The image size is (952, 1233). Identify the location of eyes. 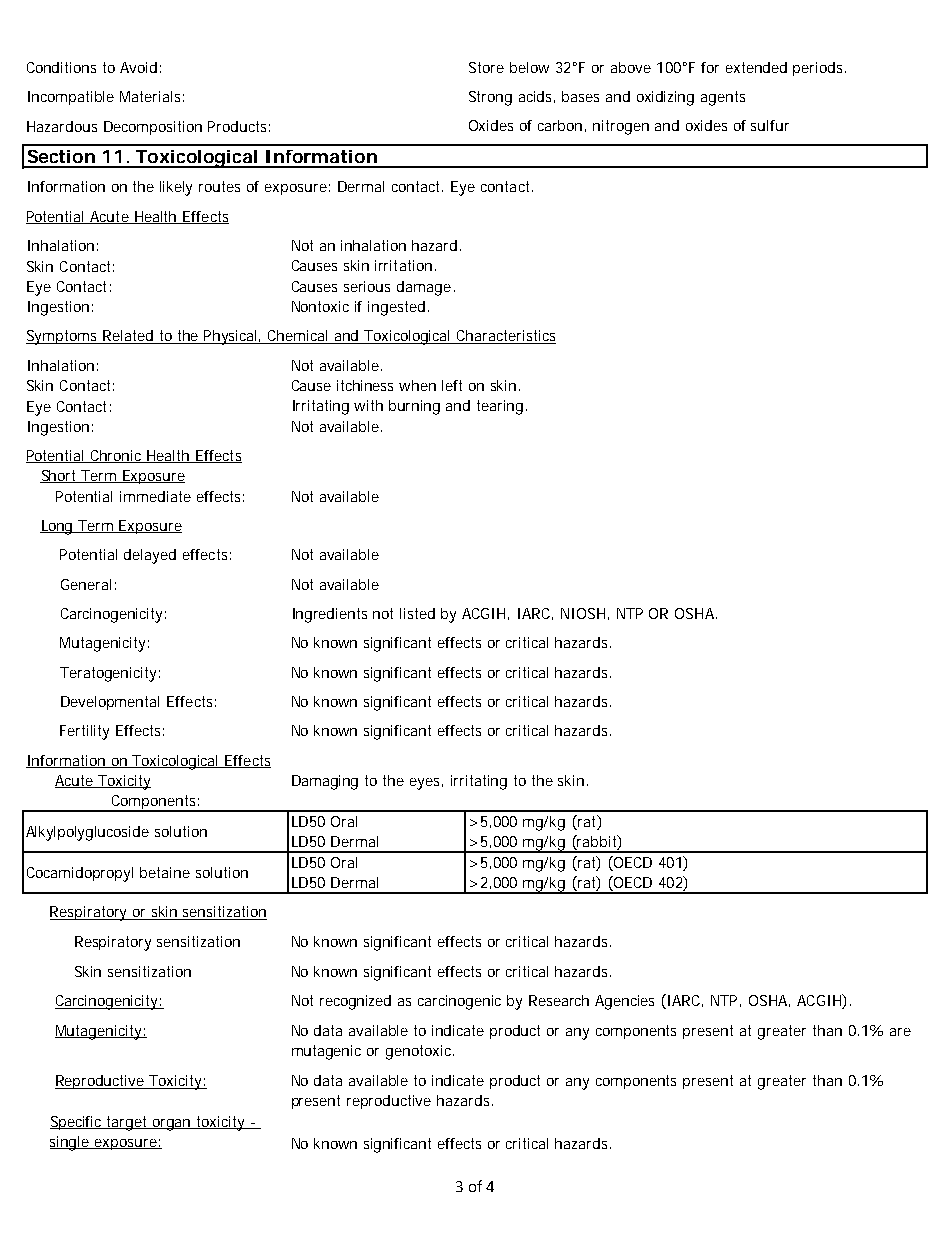
(426, 784).
